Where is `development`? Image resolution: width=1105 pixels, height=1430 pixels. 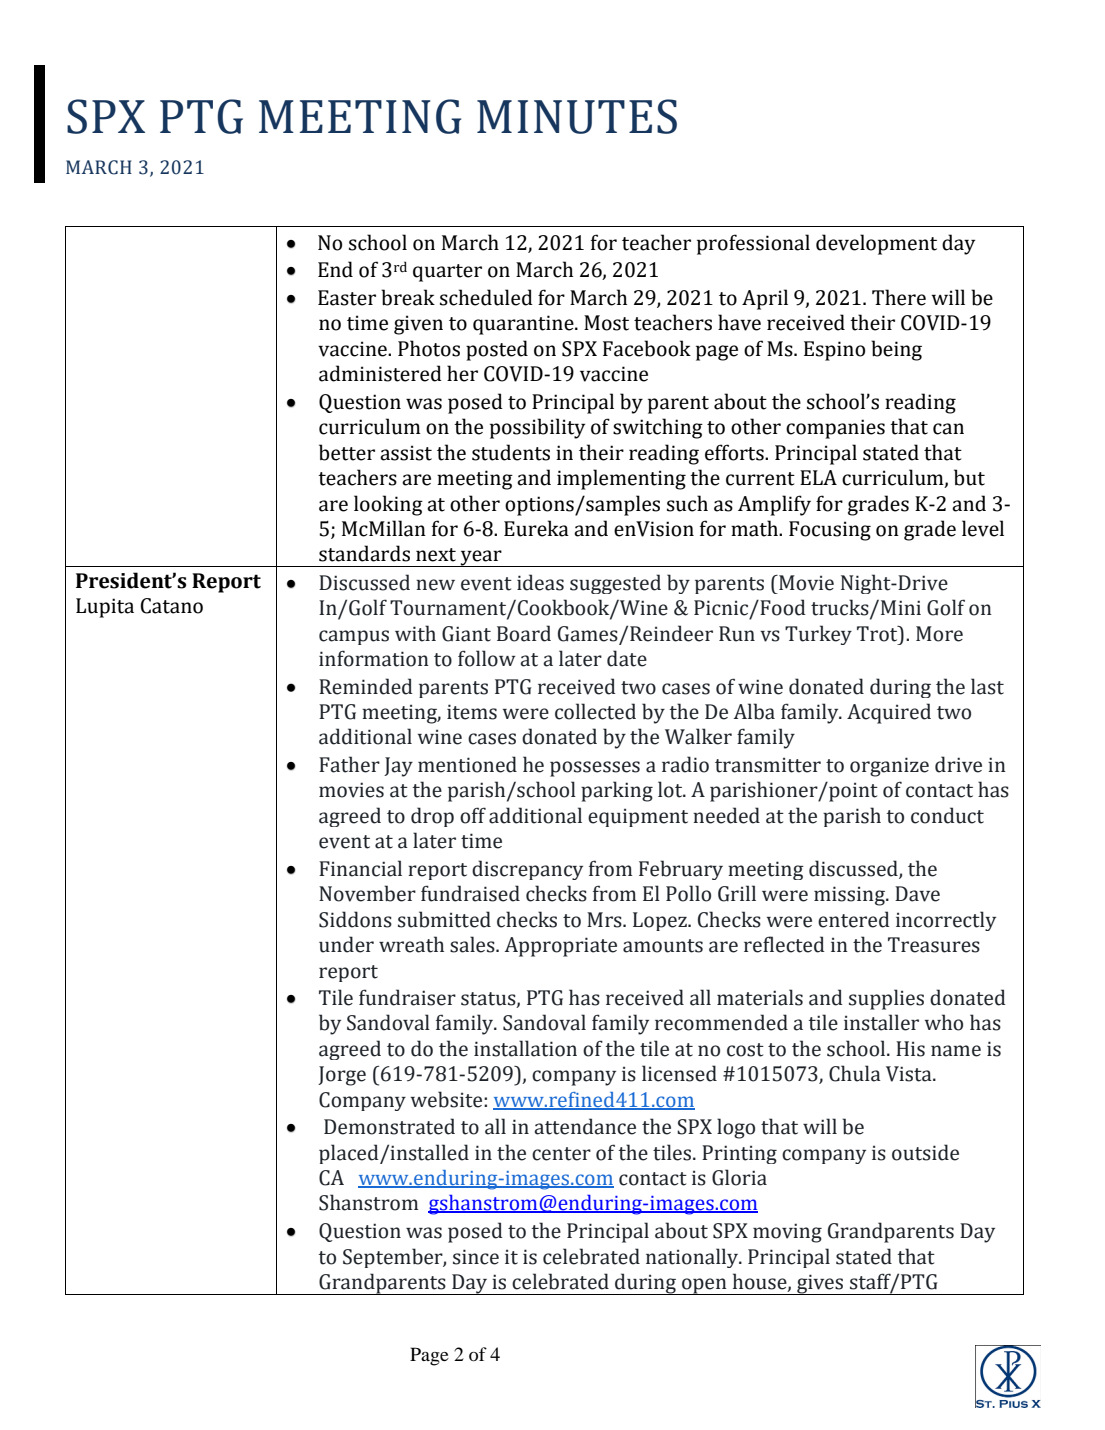 development is located at coordinates (876, 244).
